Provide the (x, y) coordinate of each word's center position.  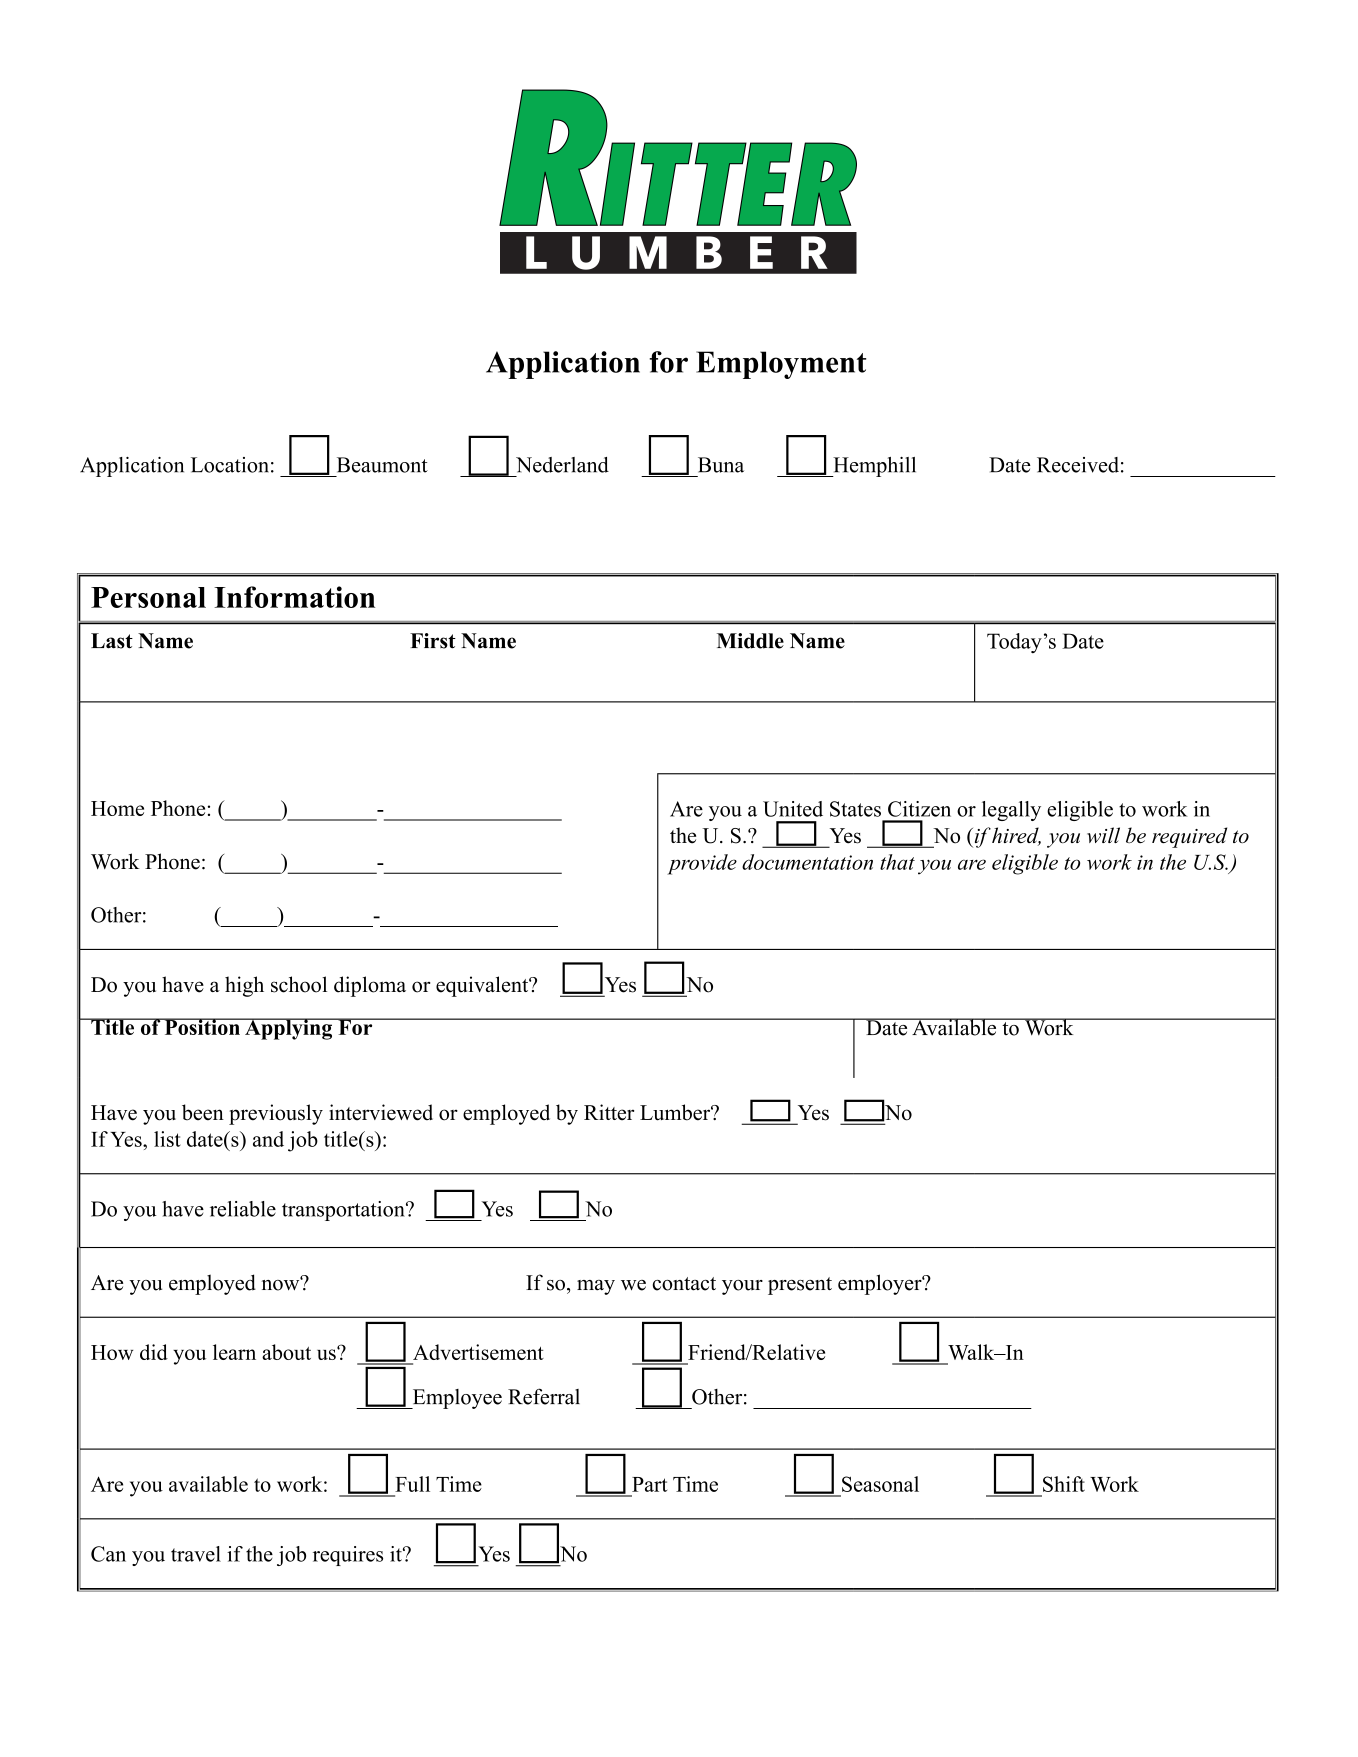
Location (230, 465)
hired (1015, 836)
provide (702, 864)
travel (196, 1554)
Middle (750, 641)
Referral (544, 1396)
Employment (781, 365)
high (244, 986)
